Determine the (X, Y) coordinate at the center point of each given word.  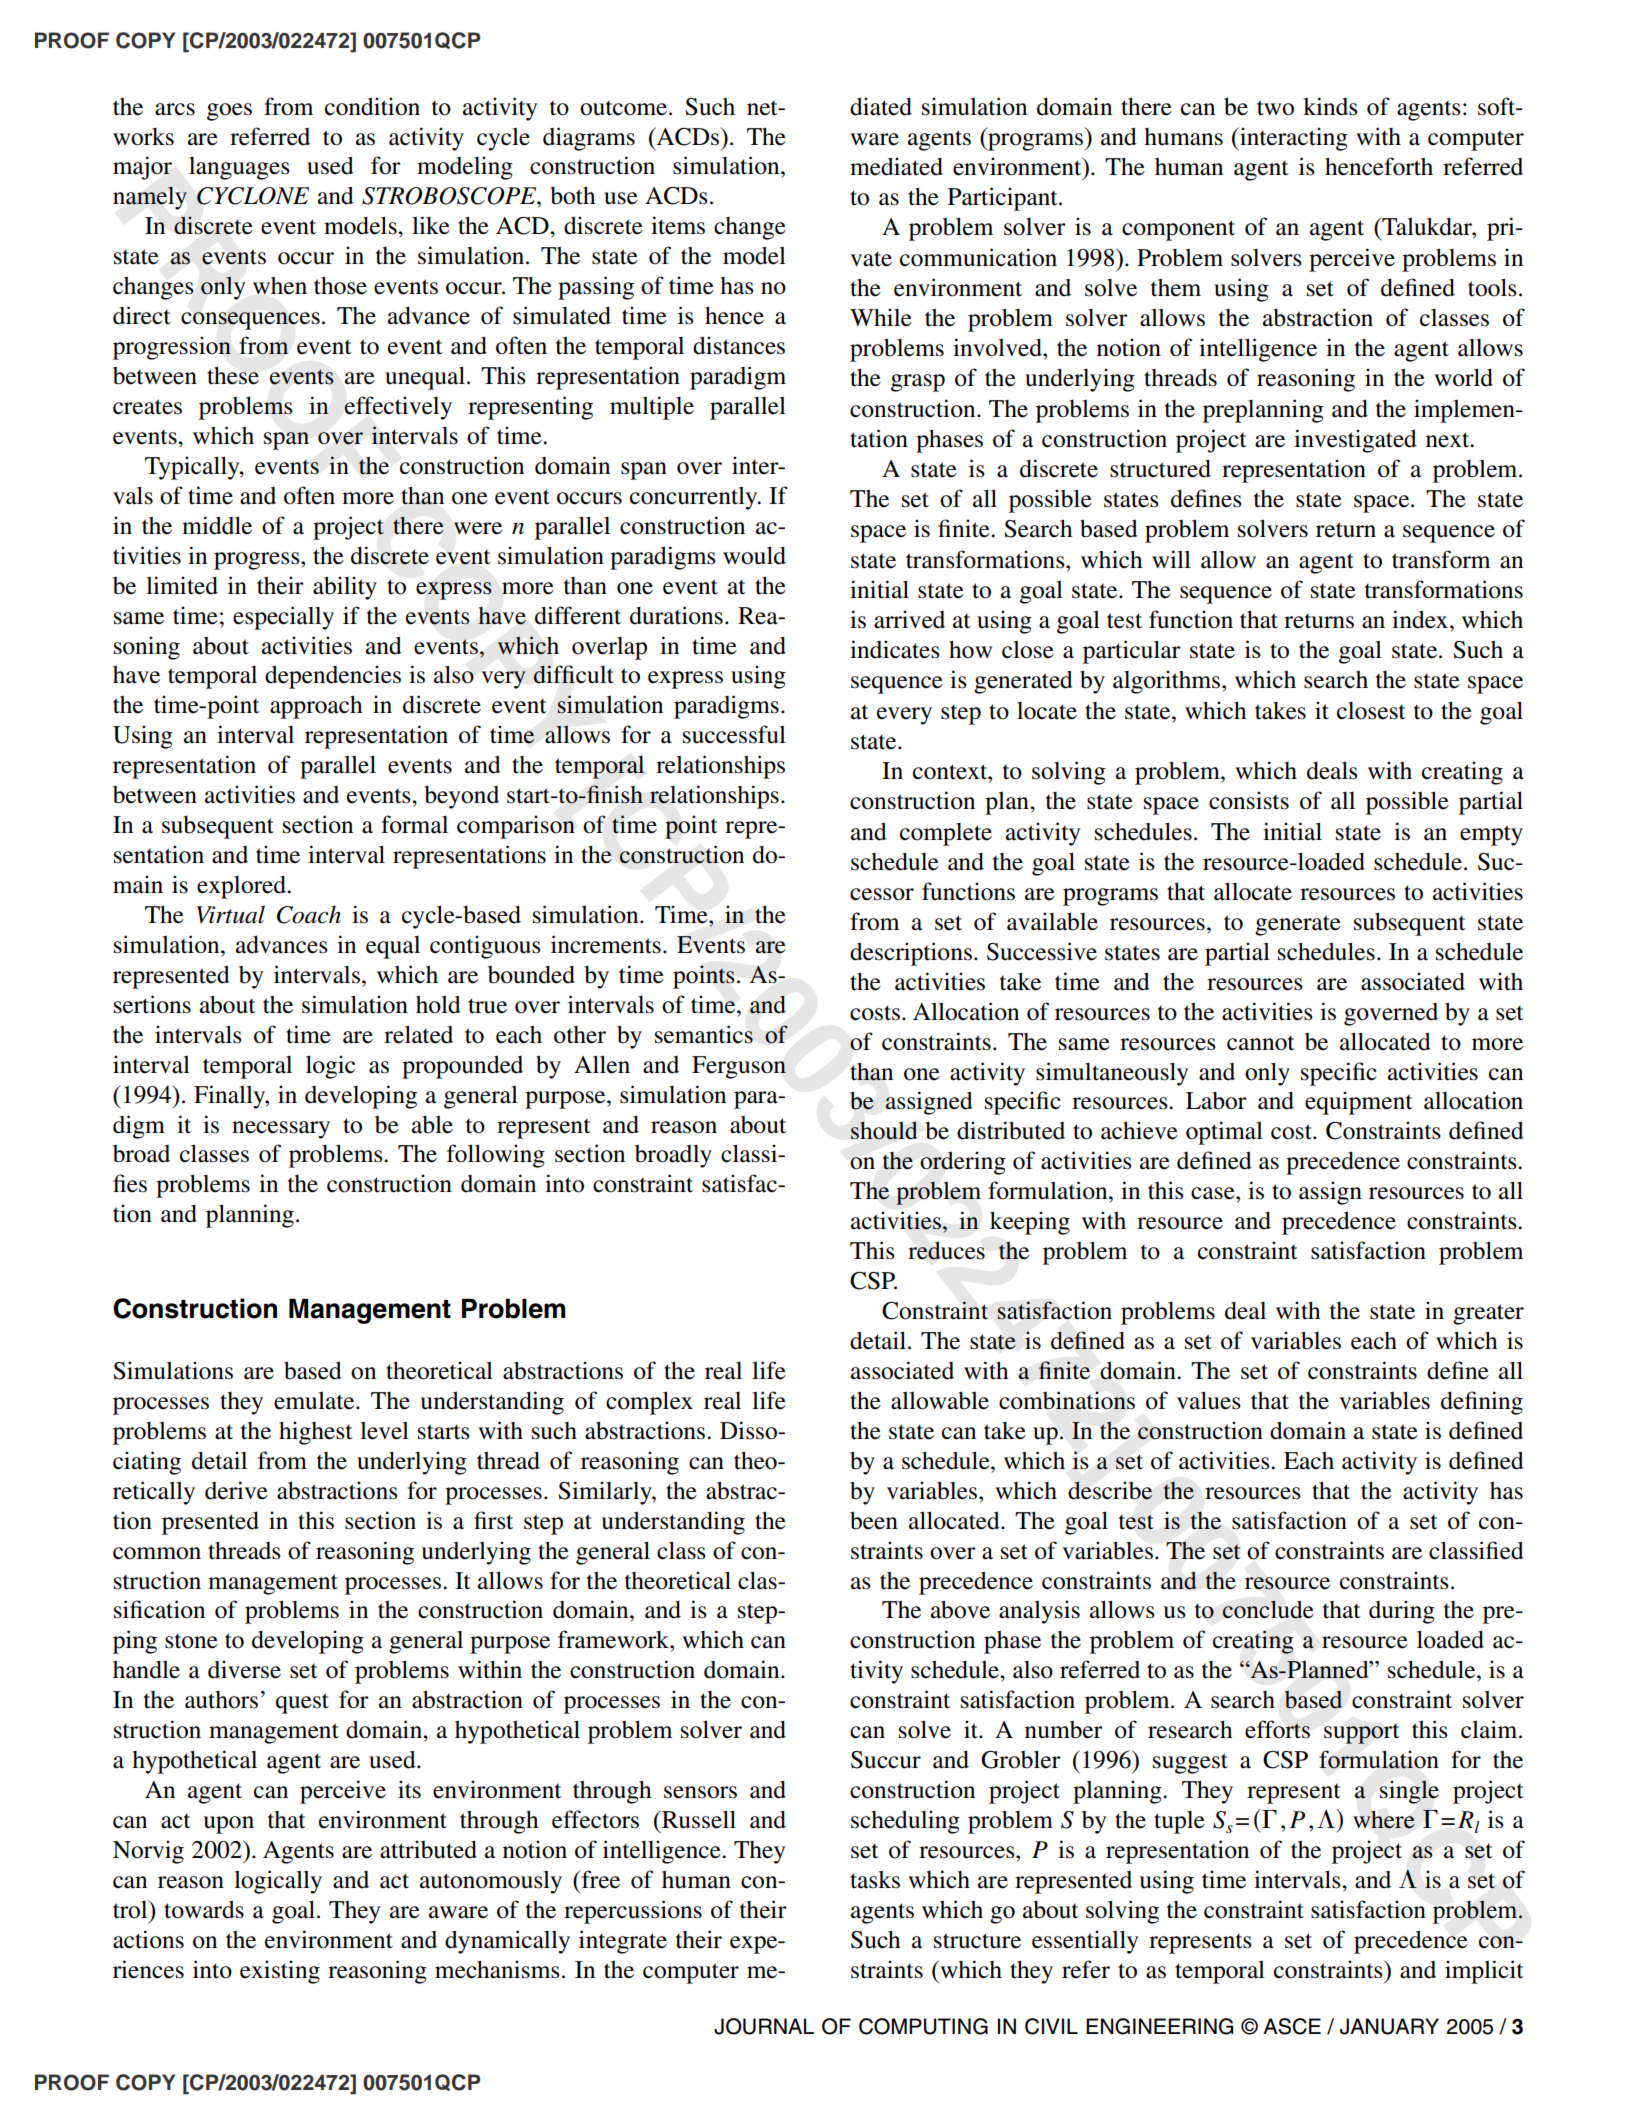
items (678, 225)
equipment (1359, 1103)
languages (239, 168)
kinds (1330, 106)
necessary (281, 1130)
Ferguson (739, 1067)
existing (280, 1972)
